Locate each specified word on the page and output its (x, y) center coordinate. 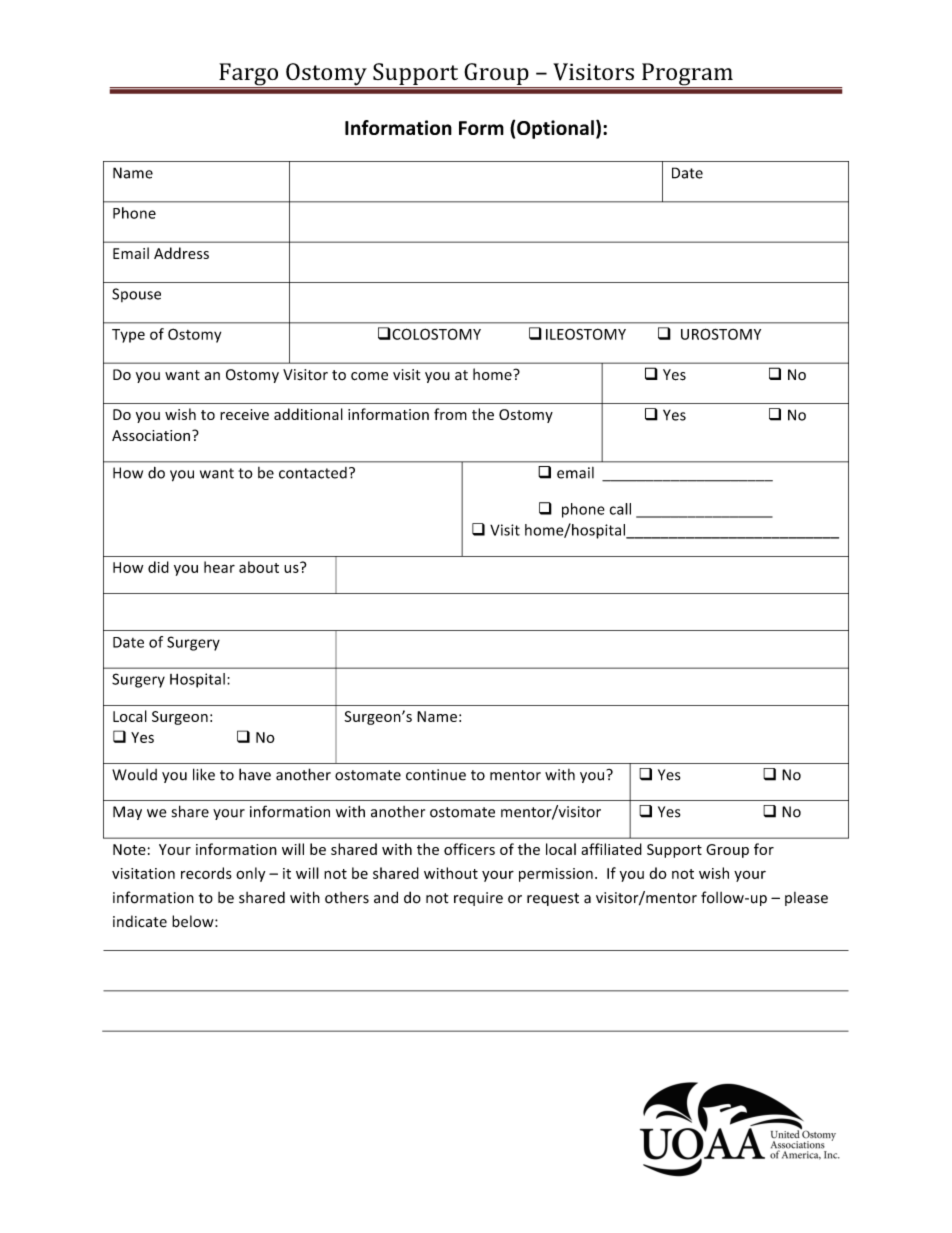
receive (244, 414)
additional (308, 414)
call (620, 509)
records (206, 873)
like (204, 774)
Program (687, 75)
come (369, 376)
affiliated (611, 849)
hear (219, 567)
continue (436, 775)
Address (181, 253)
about (259, 567)
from (450, 414)
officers (469, 849)
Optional (555, 129)
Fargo (249, 75)
